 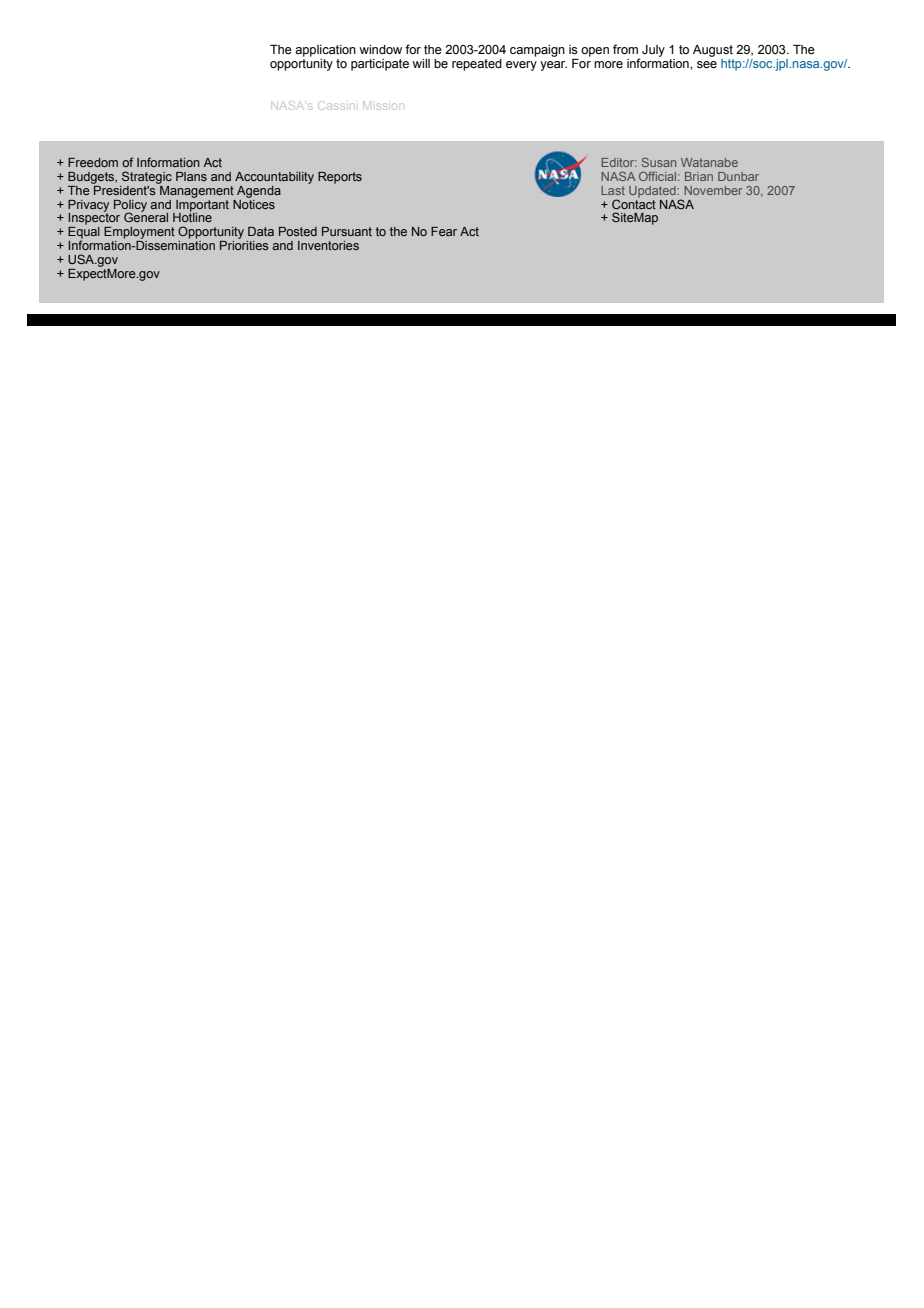 I want to click on Susan, so click(x=658, y=162).
